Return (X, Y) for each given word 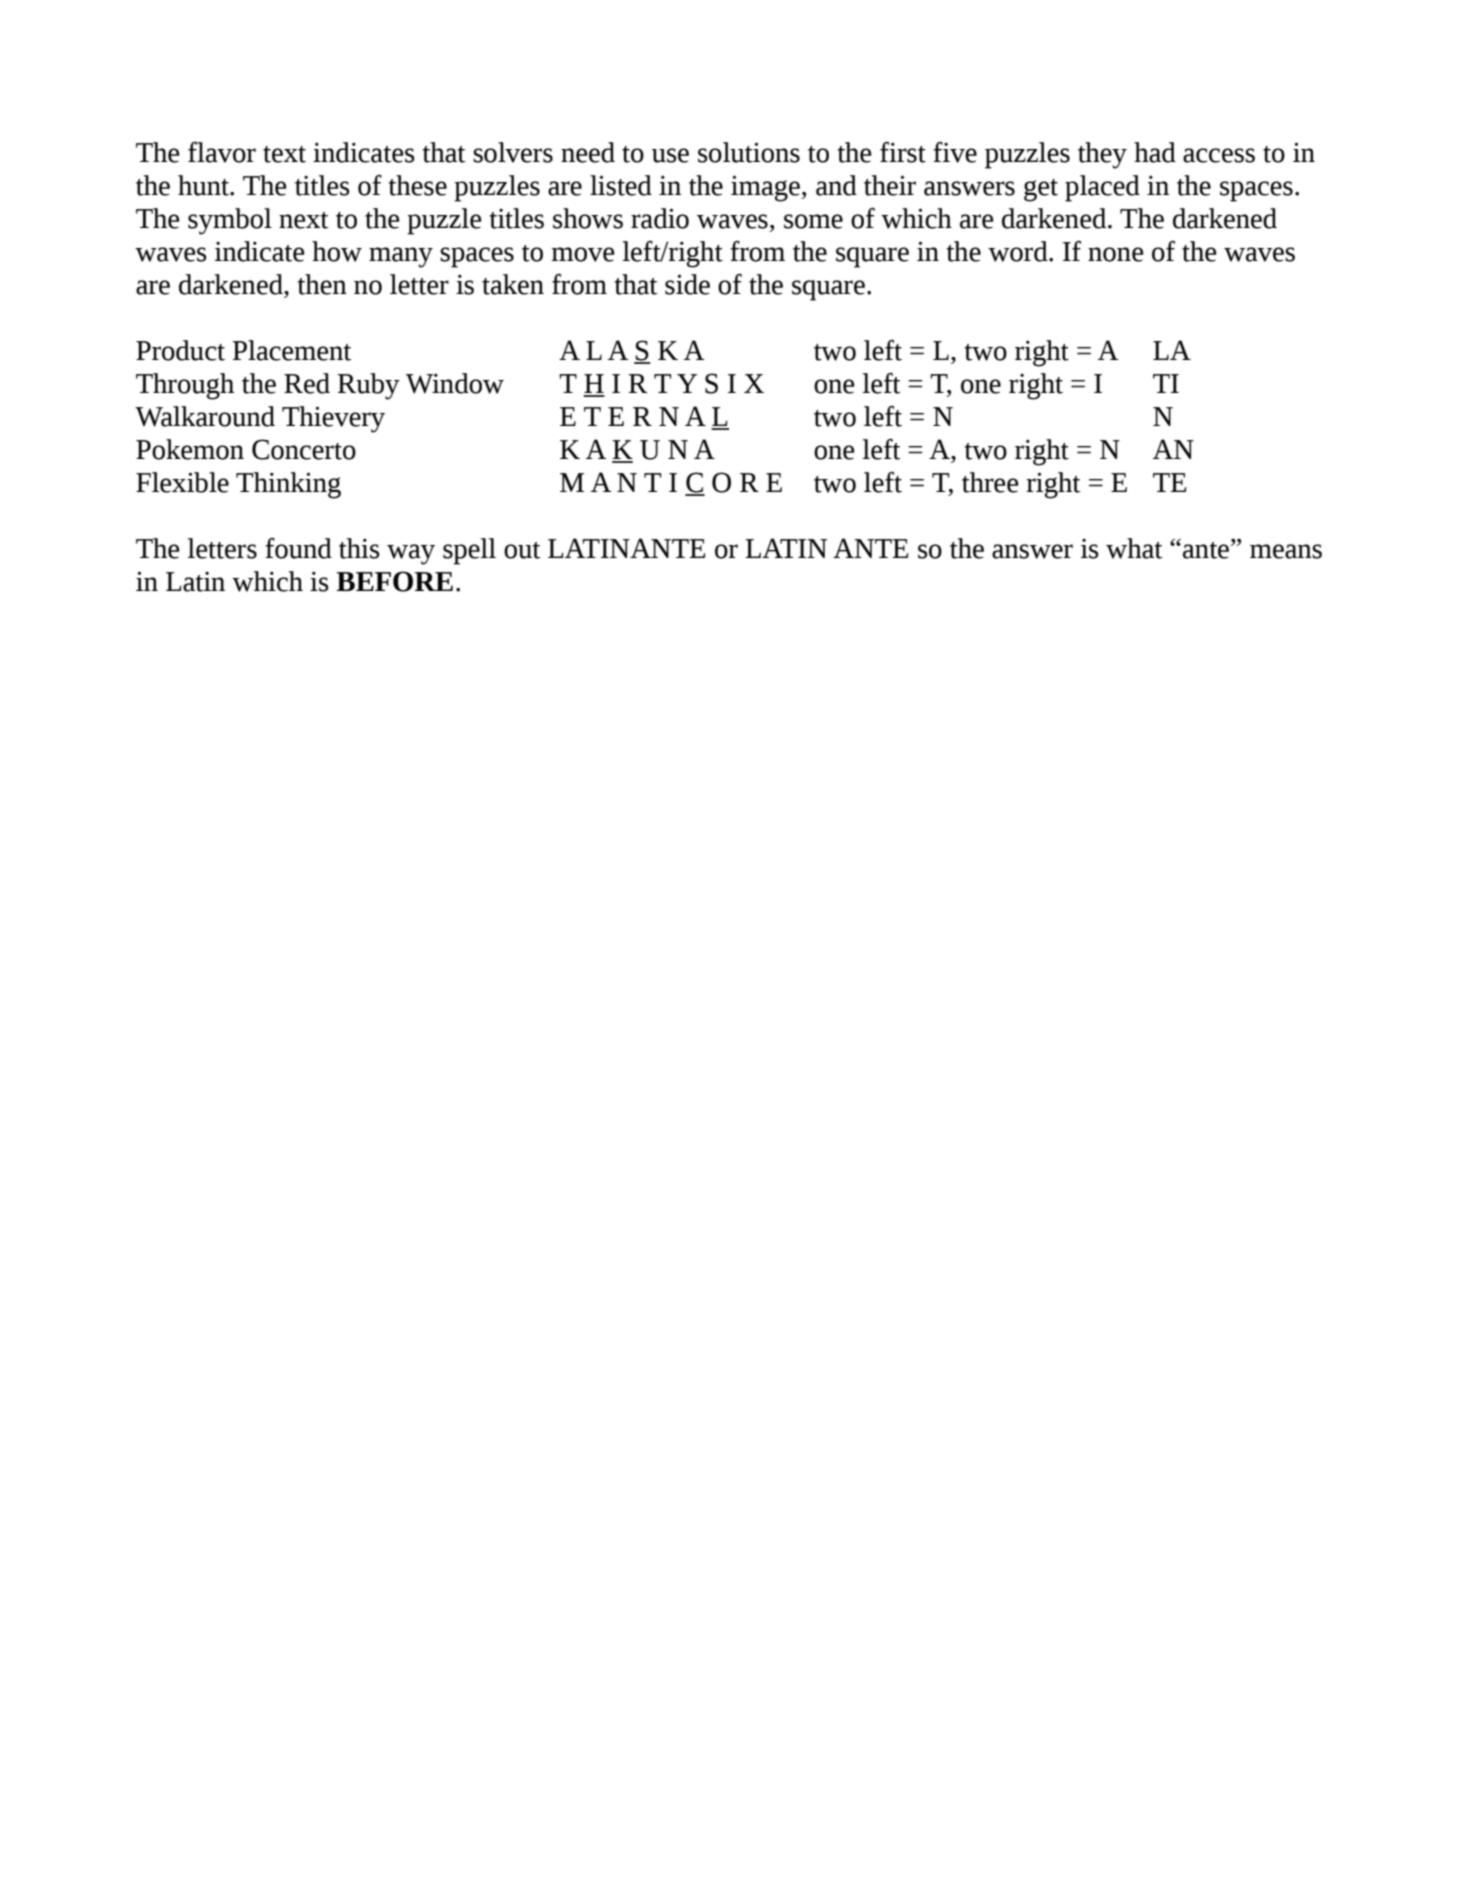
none (1115, 254)
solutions (749, 152)
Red (307, 383)
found (298, 548)
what (1134, 548)
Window (455, 383)
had (1155, 152)
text (284, 154)
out (522, 550)
